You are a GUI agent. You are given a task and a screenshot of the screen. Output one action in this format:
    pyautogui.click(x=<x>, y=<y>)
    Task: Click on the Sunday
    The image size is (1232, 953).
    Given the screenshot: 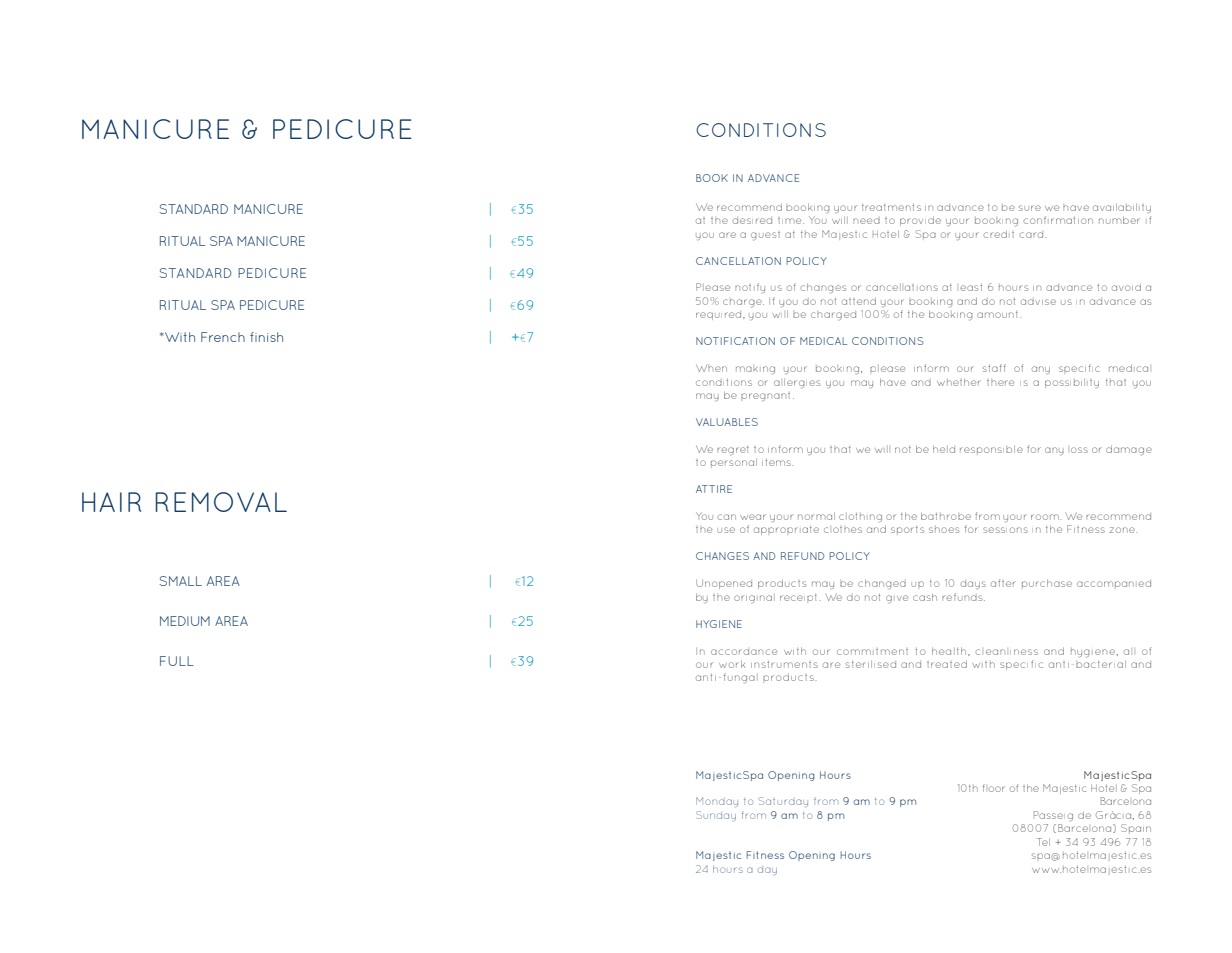 What is the action you would take?
    pyautogui.click(x=716, y=816)
